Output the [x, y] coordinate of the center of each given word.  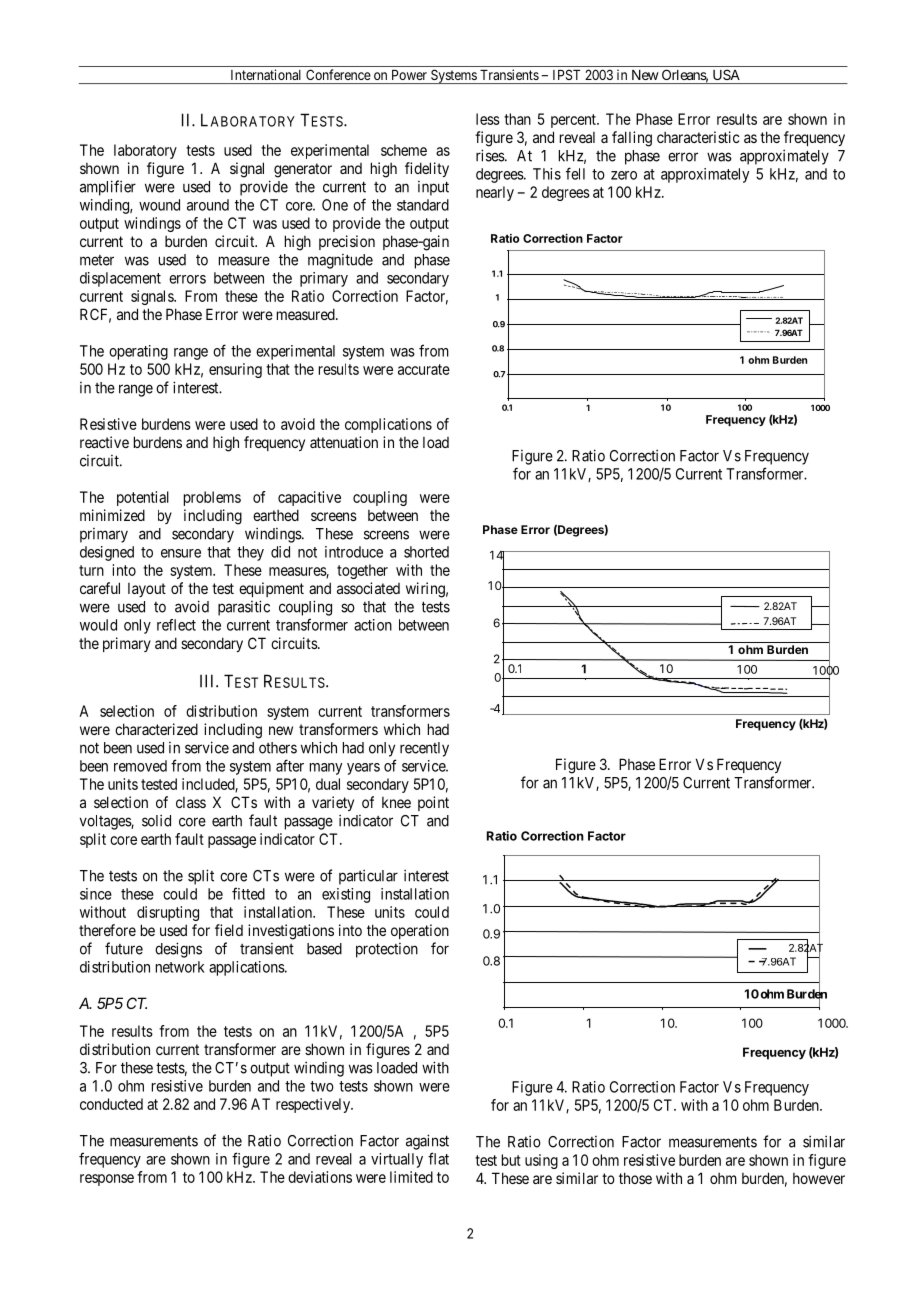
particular [368, 877]
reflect [176, 625]
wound [159, 205]
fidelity [427, 169]
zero [624, 175]
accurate [424, 369]
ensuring [235, 370]
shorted [426, 552]
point [433, 803]
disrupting [168, 913]
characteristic [698, 137]
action [373, 625]
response [107, 1180]
